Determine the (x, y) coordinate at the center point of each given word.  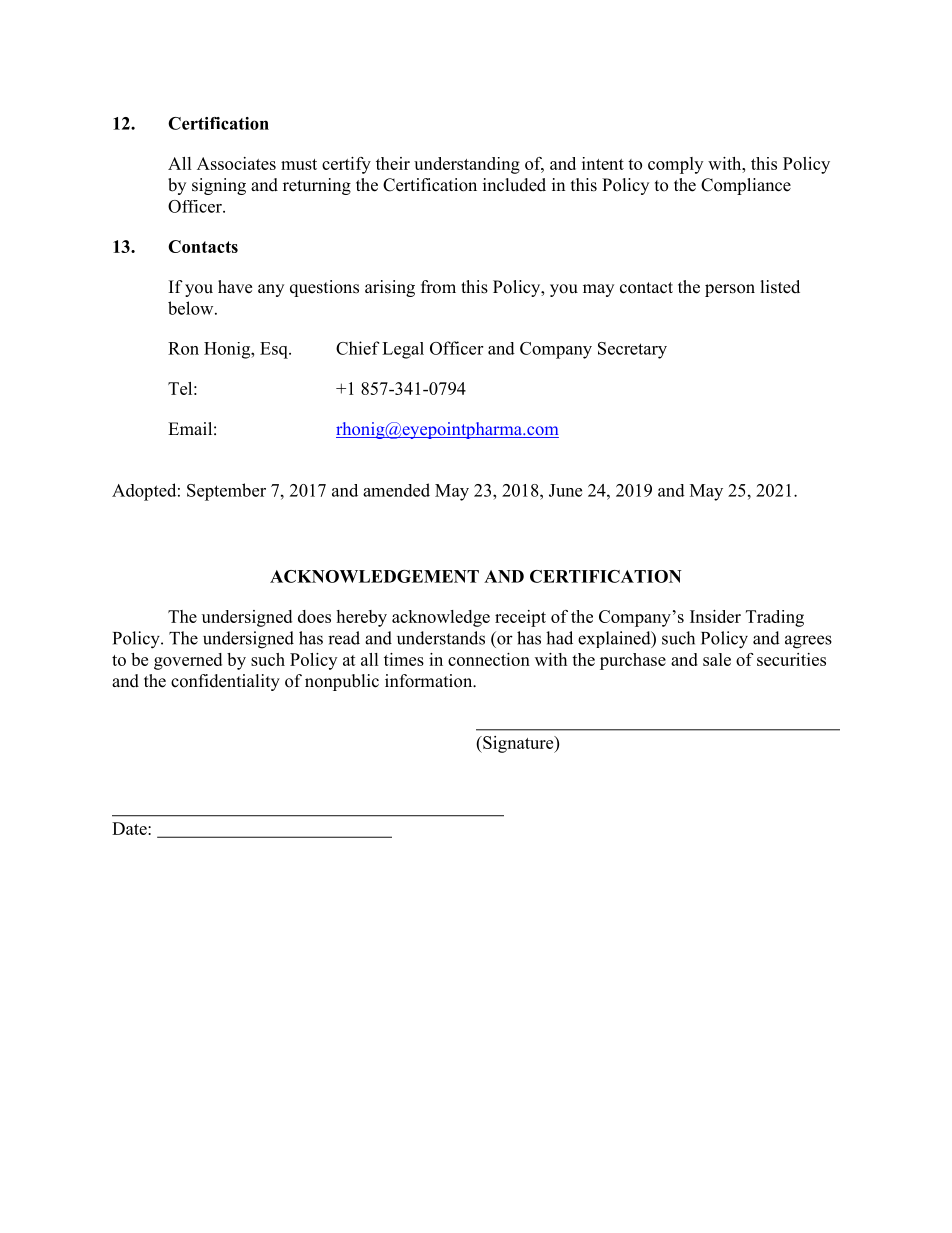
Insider (715, 616)
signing (219, 186)
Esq (275, 350)
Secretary (632, 350)
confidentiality (225, 682)
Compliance (746, 186)
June (565, 490)
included (514, 185)
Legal (403, 350)
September (226, 492)
